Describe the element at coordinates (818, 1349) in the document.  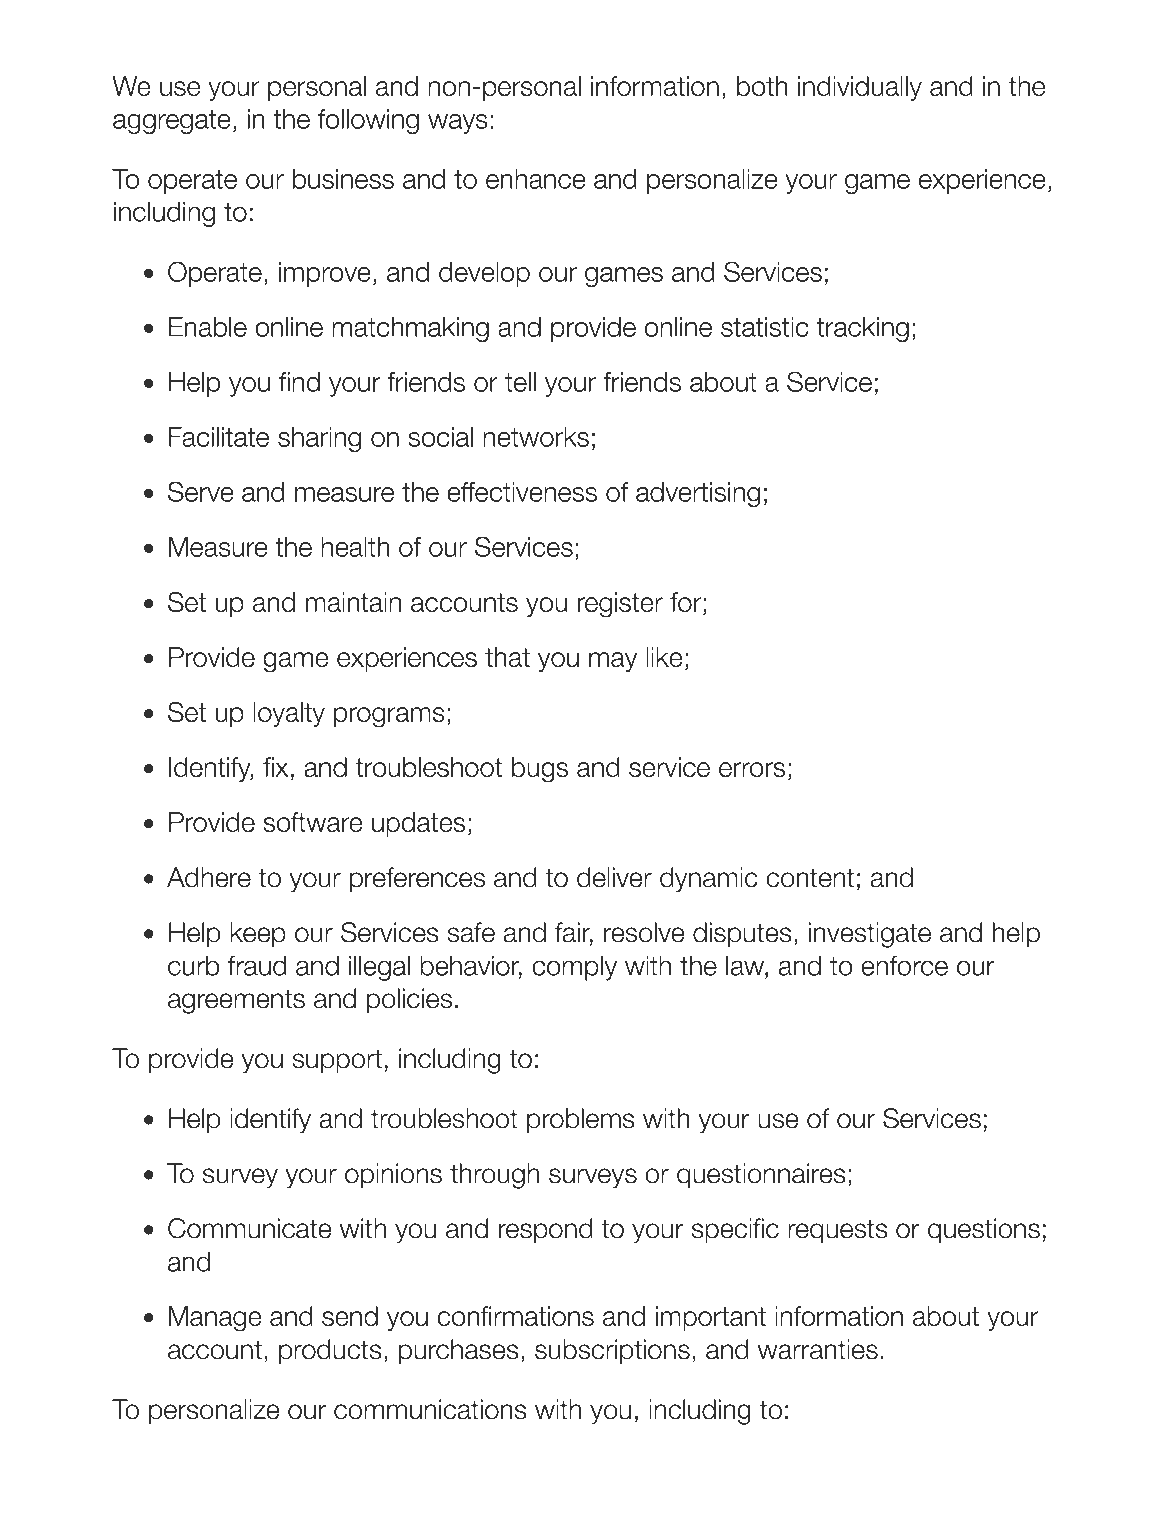
I see `warranties` at that location.
